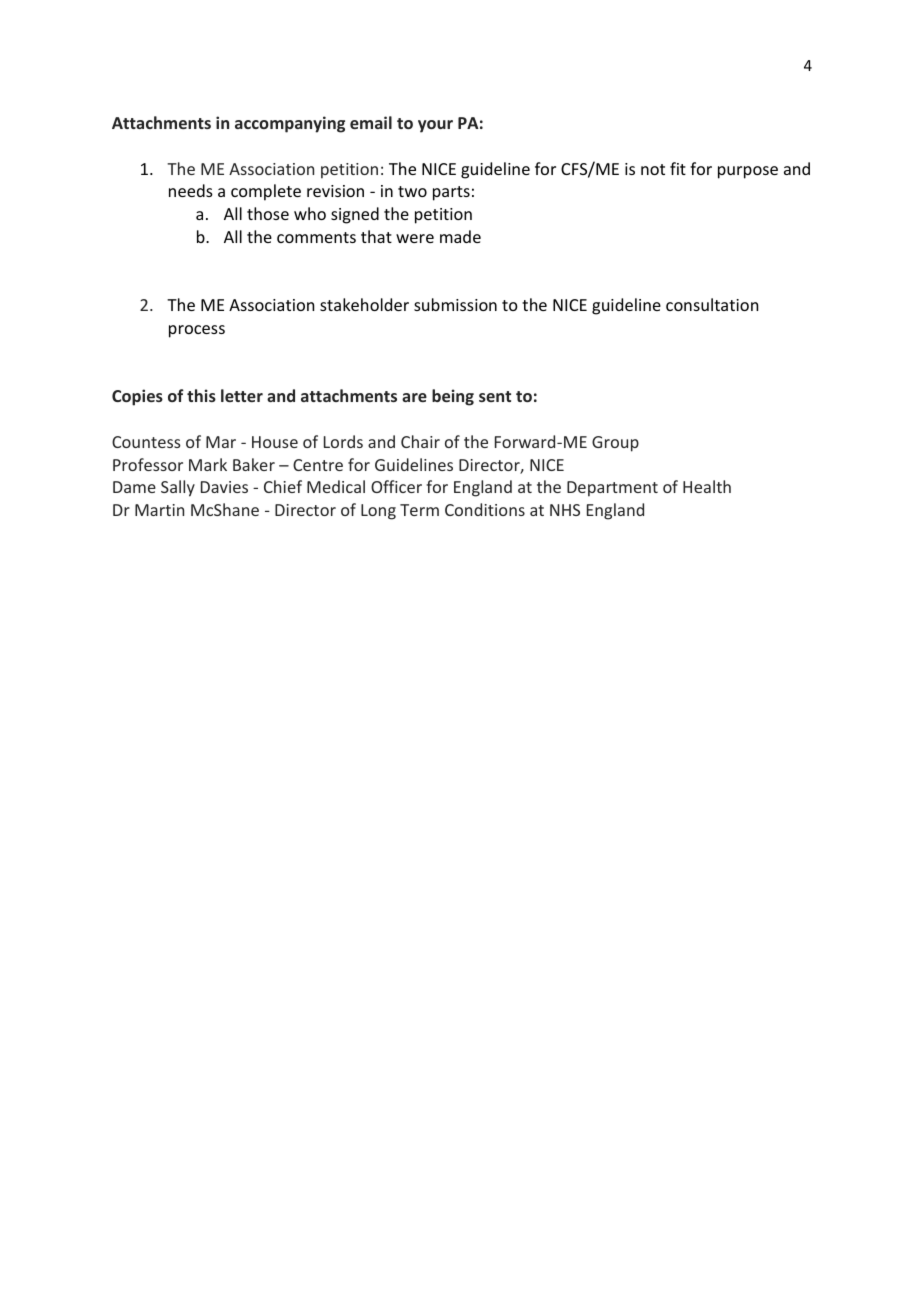 The image size is (924, 1308). I want to click on process, so click(197, 331).
